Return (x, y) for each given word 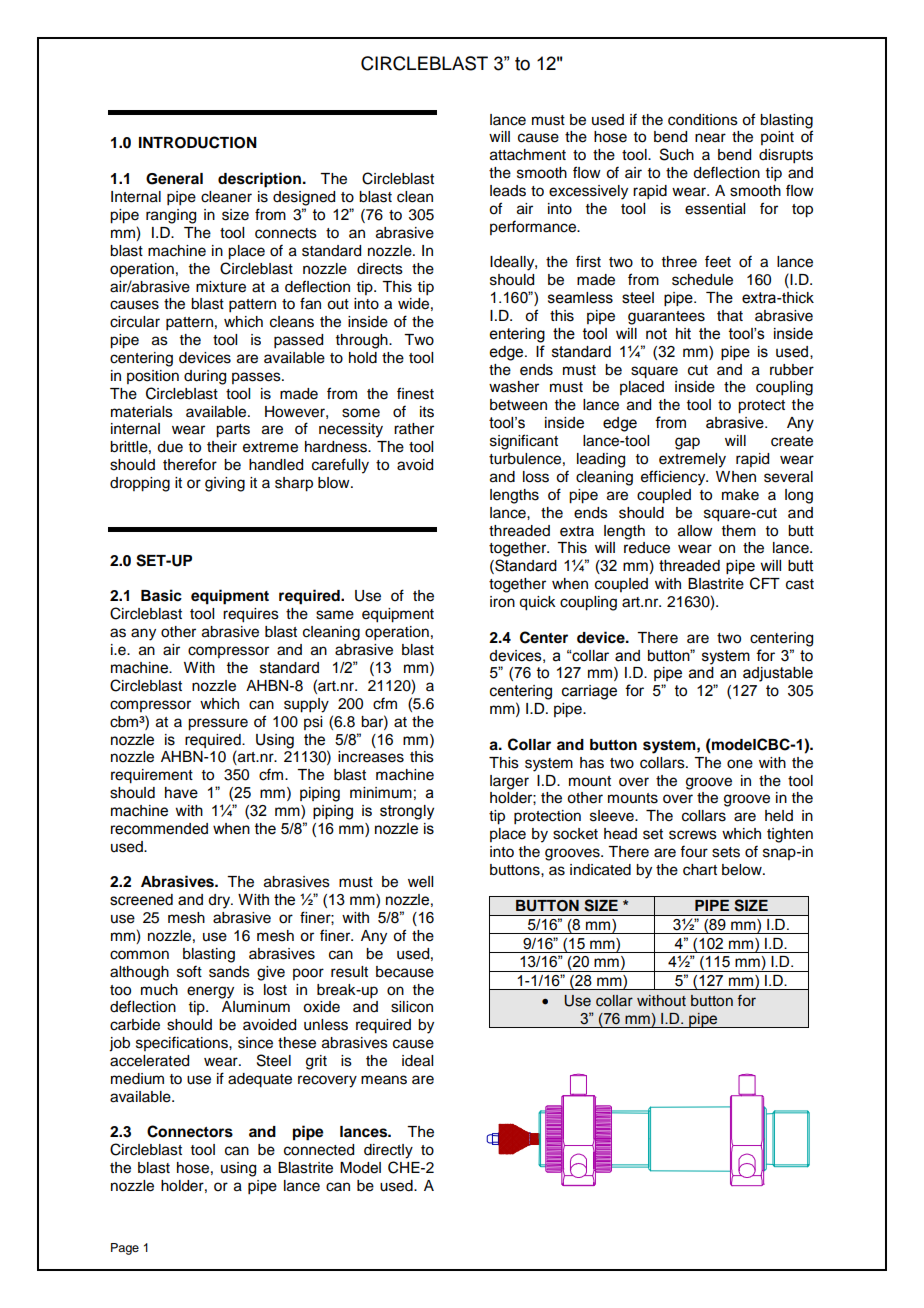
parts (233, 431)
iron (502, 602)
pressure (218, 724)
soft (189, 971)
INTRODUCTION (198, 142)
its (427, 412)
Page (125, 1249)
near (710, 138)
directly (388, 1151)
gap (687, 443)
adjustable (778, 674)
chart (700, 870)
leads (508, 191)
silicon (412, 1007)
